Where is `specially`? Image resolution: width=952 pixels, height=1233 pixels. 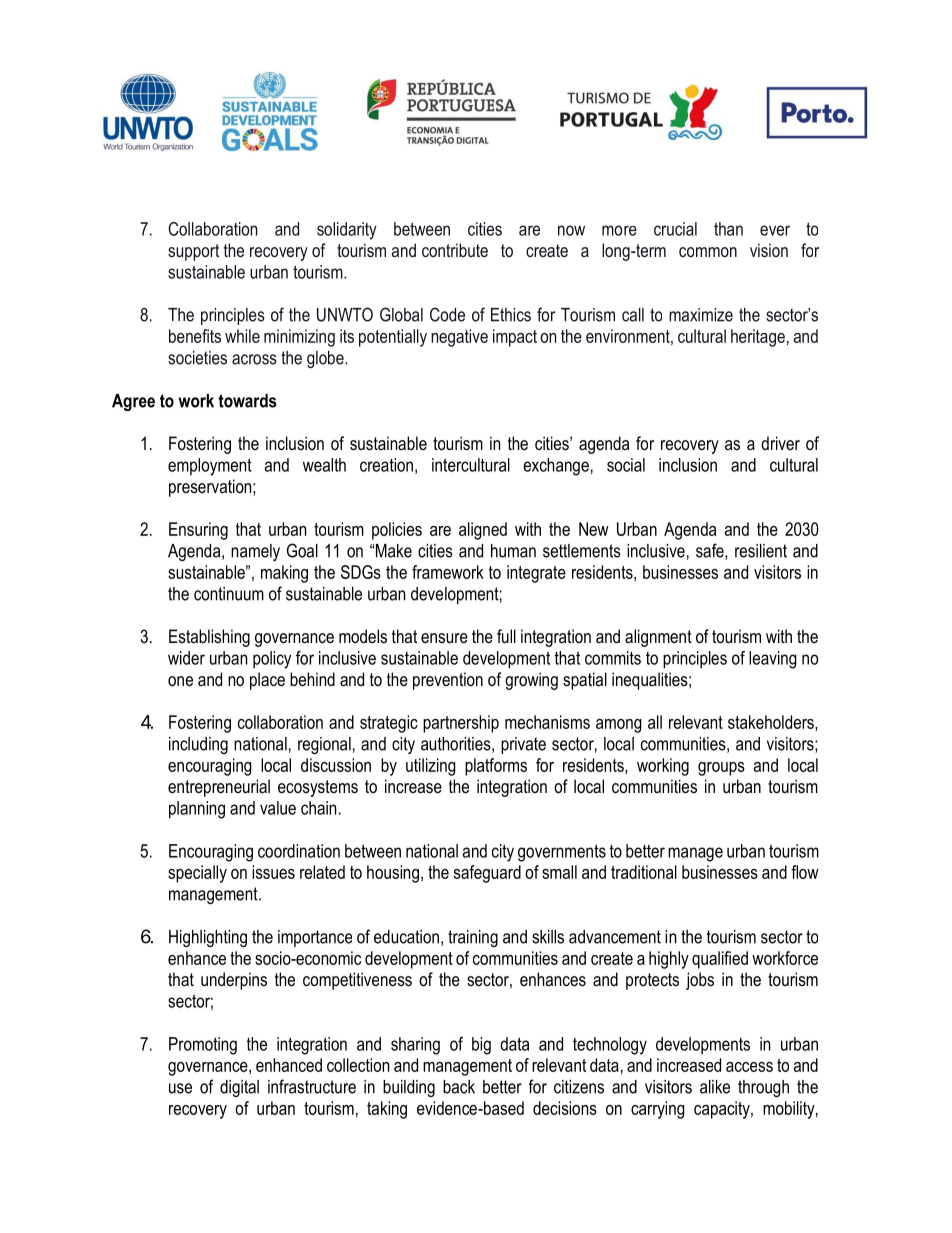
specially is located at coordinates (197, 874).
